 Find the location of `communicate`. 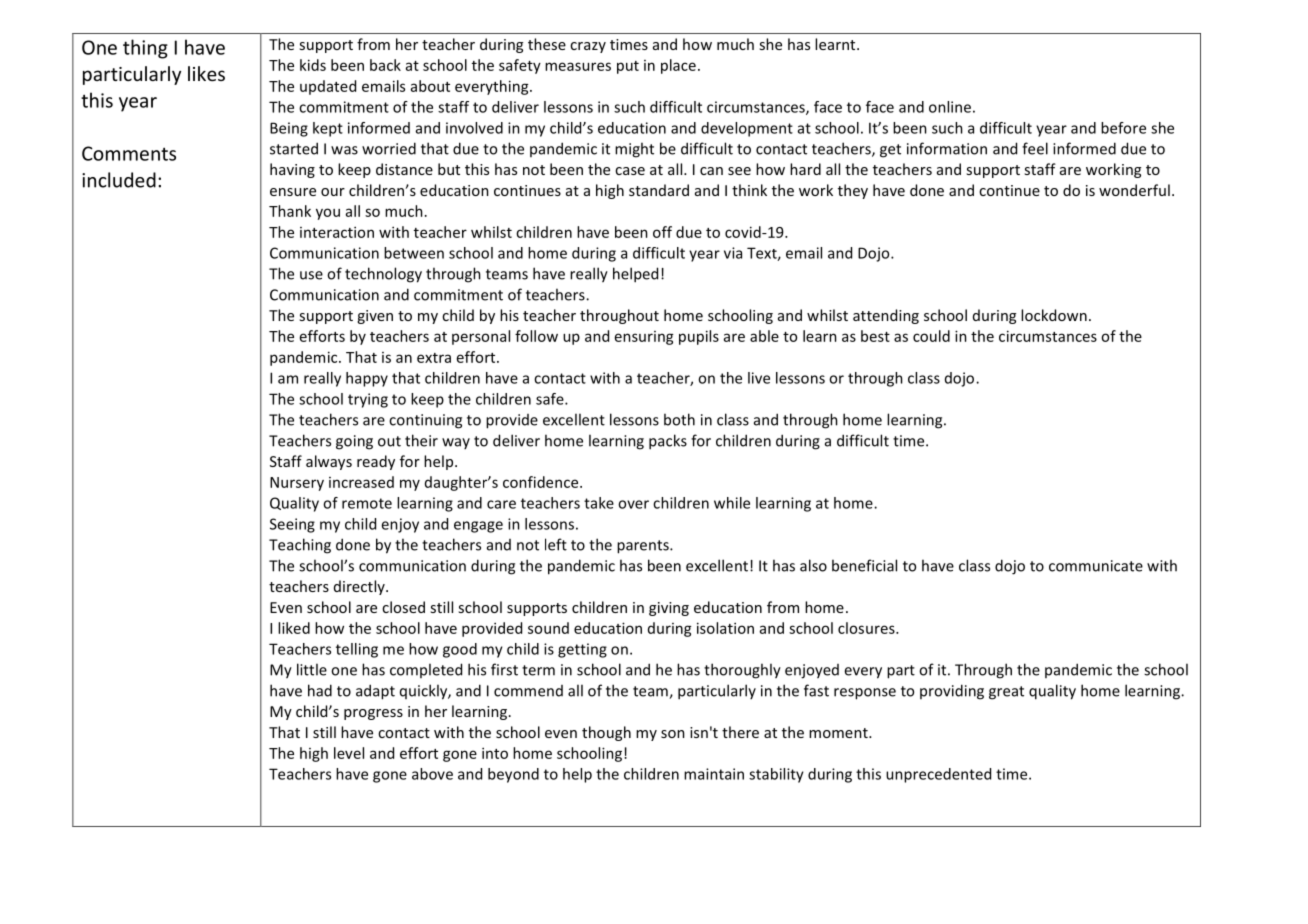

communicate is located at coordinates (1096, 566).
